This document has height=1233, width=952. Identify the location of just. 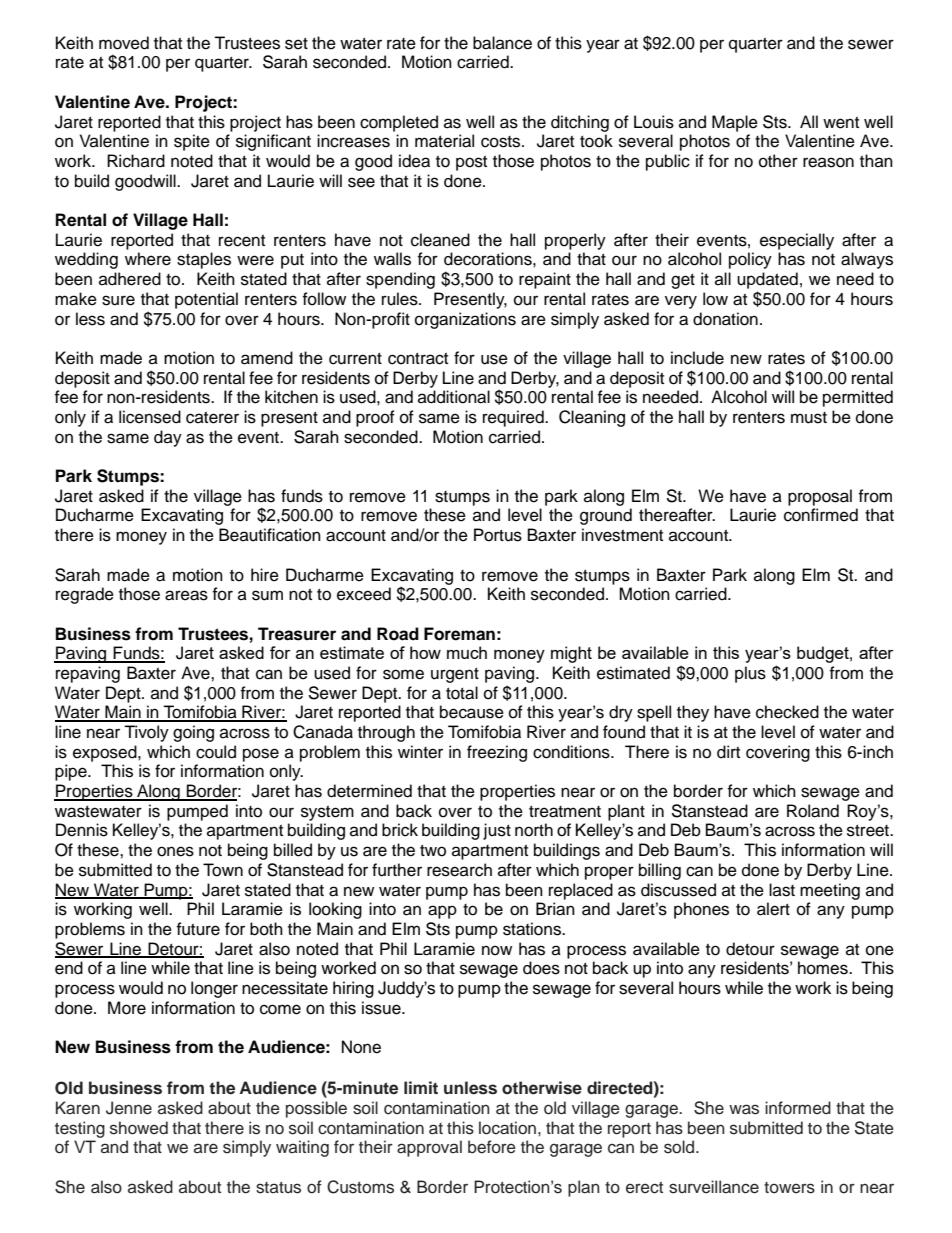
(497, 831).
